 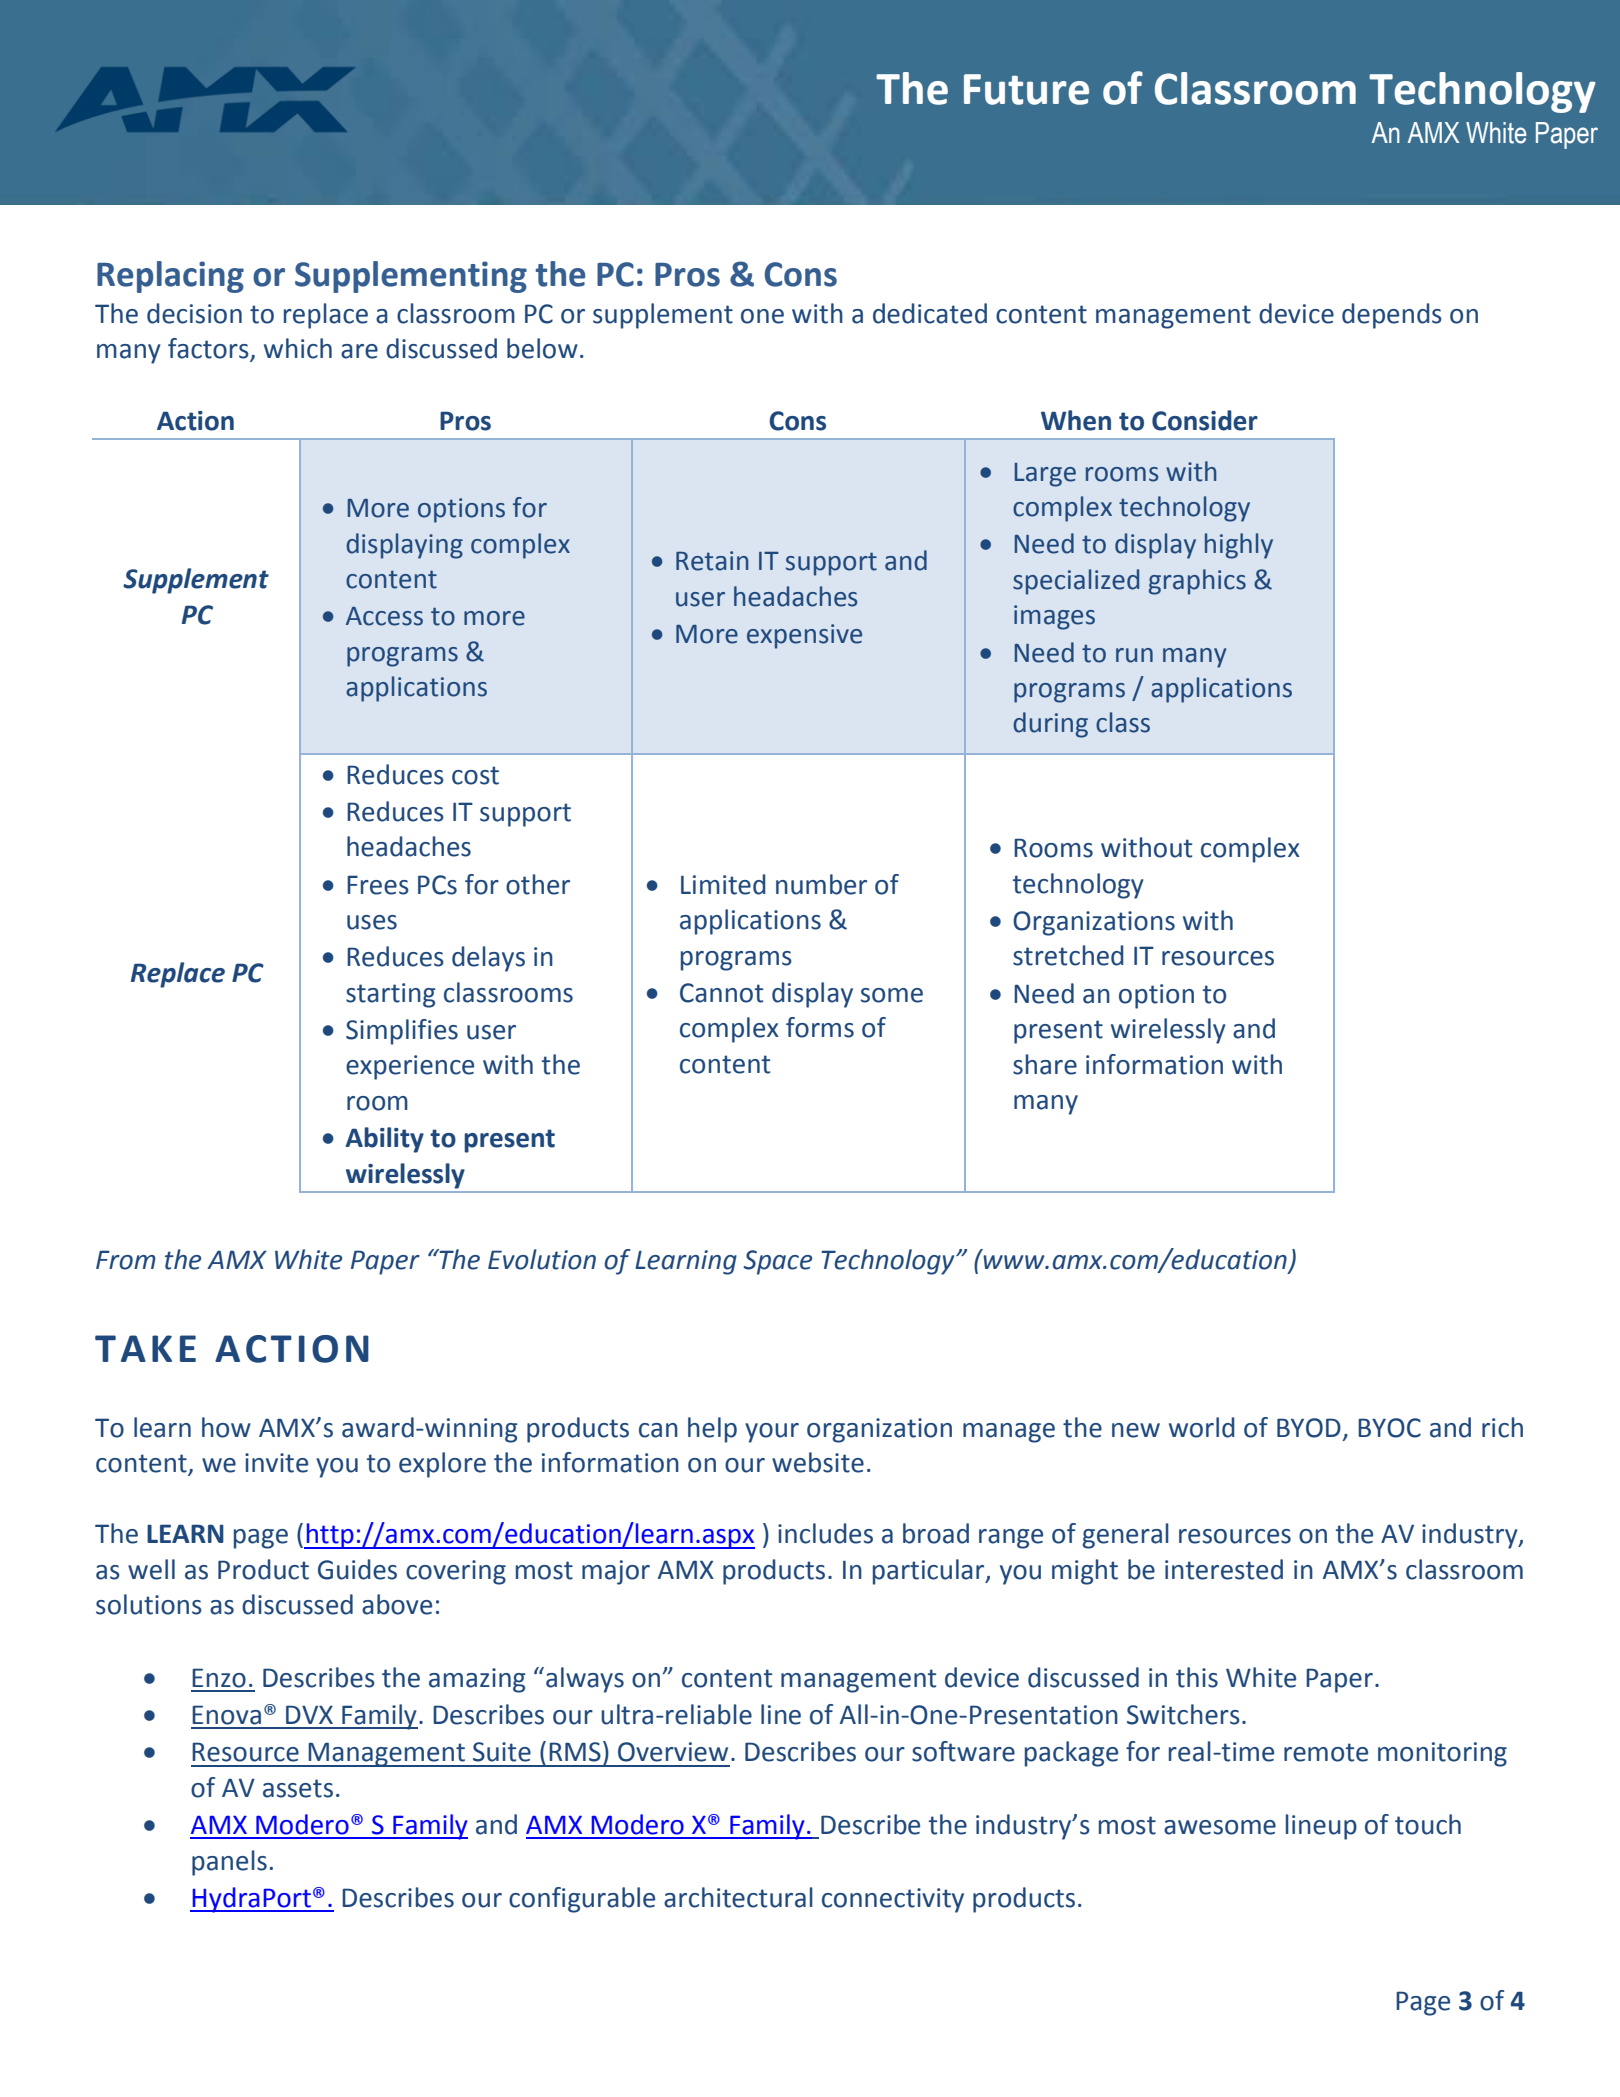 What do you see at coordinates (1026, 89) in the image?
I see `Future` at bounding box center [1026, 89].
